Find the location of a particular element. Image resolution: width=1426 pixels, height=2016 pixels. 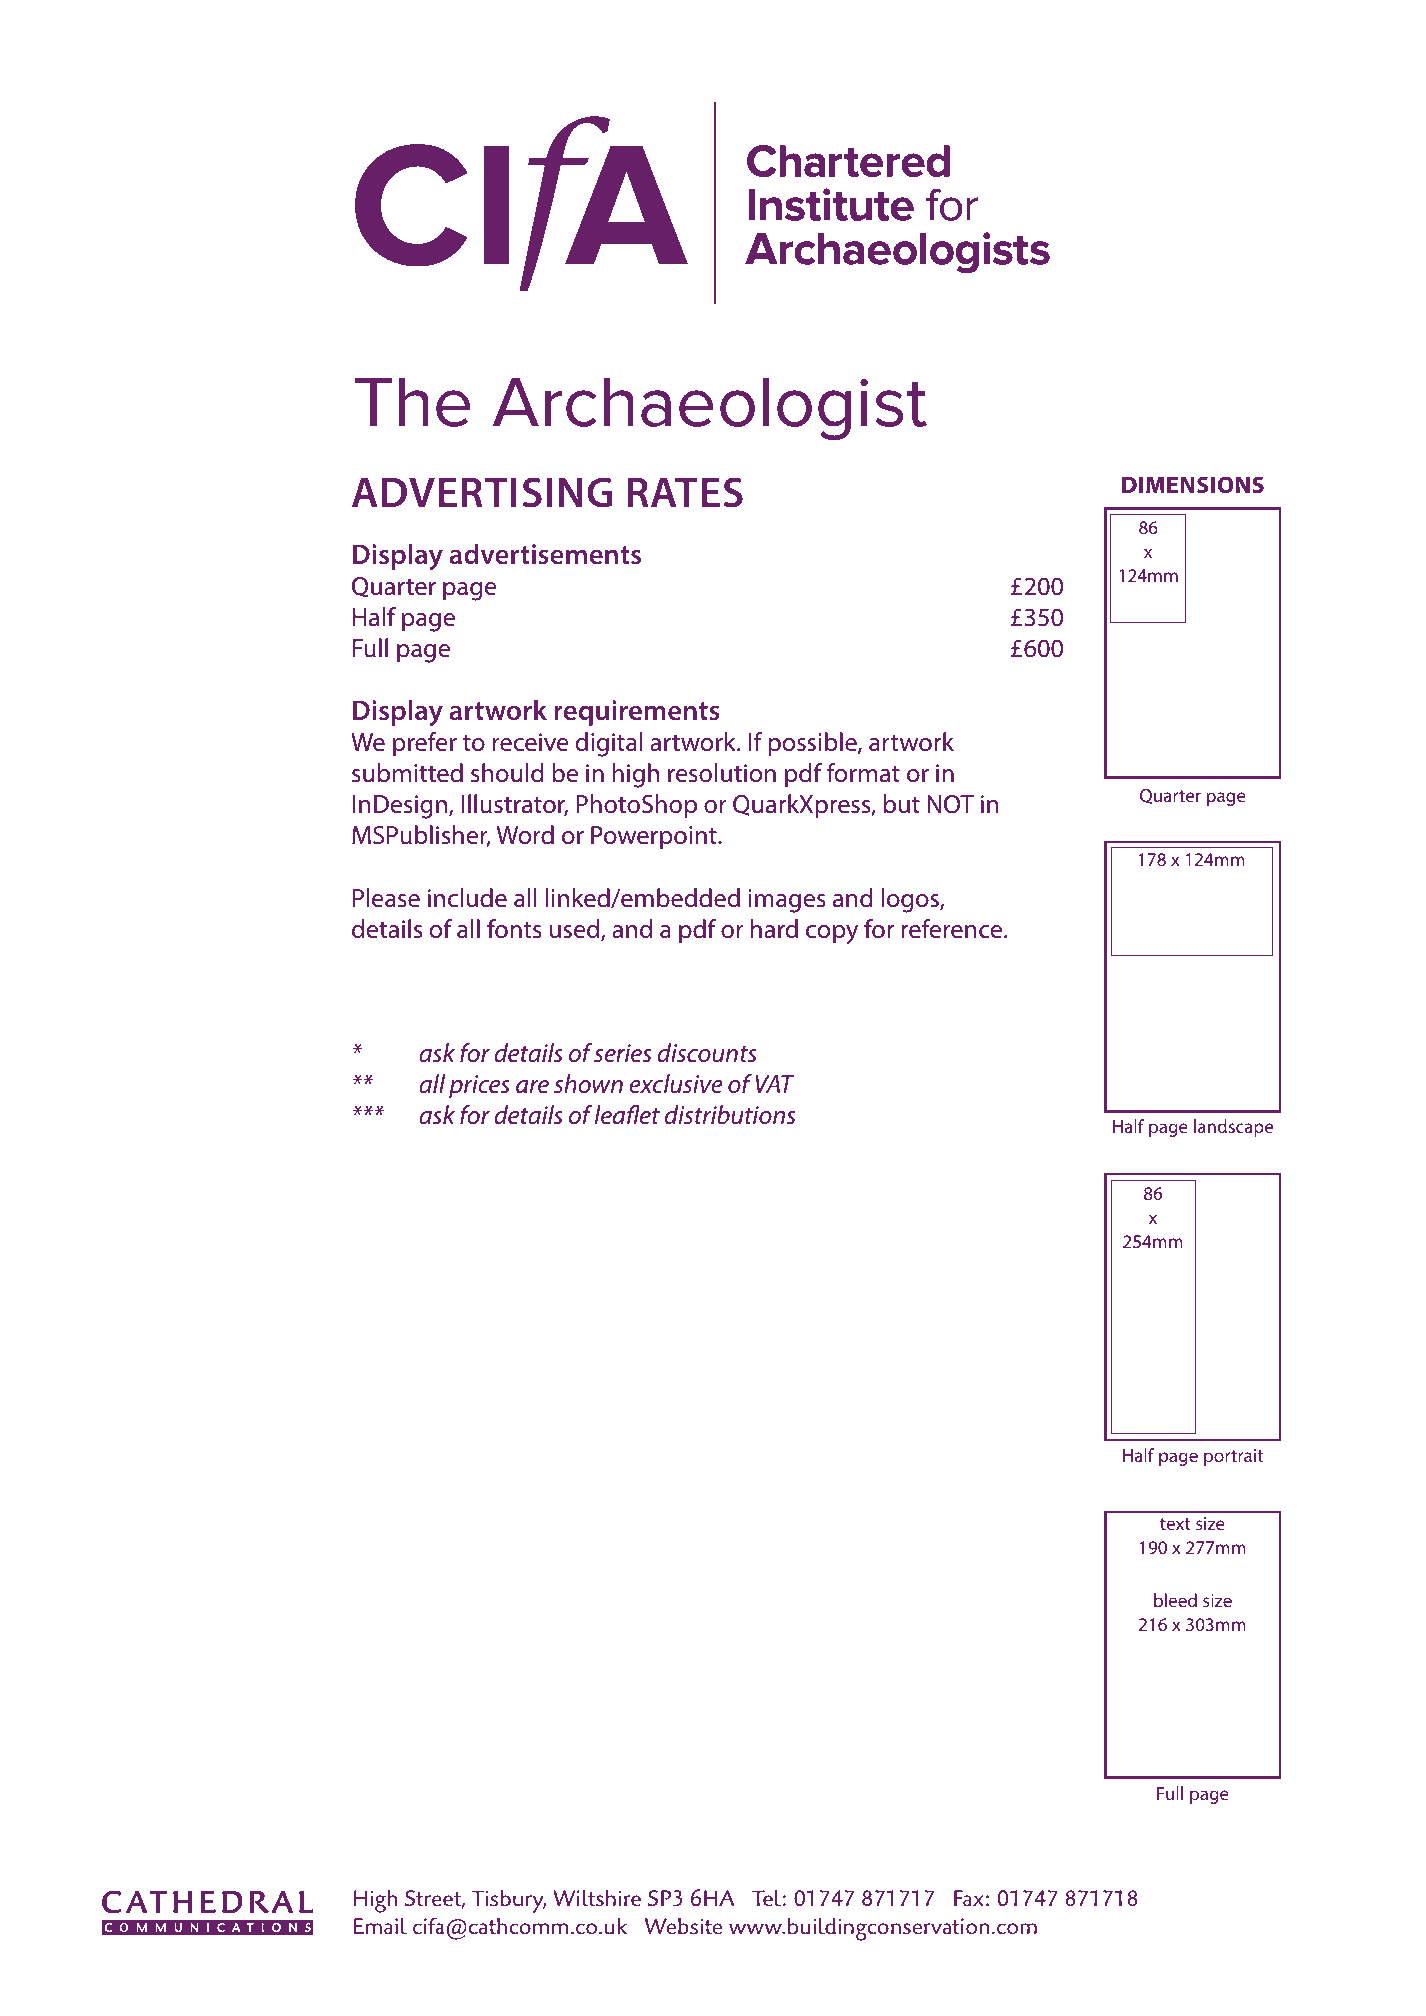

Fax is located at coordinates (968, 1898).
